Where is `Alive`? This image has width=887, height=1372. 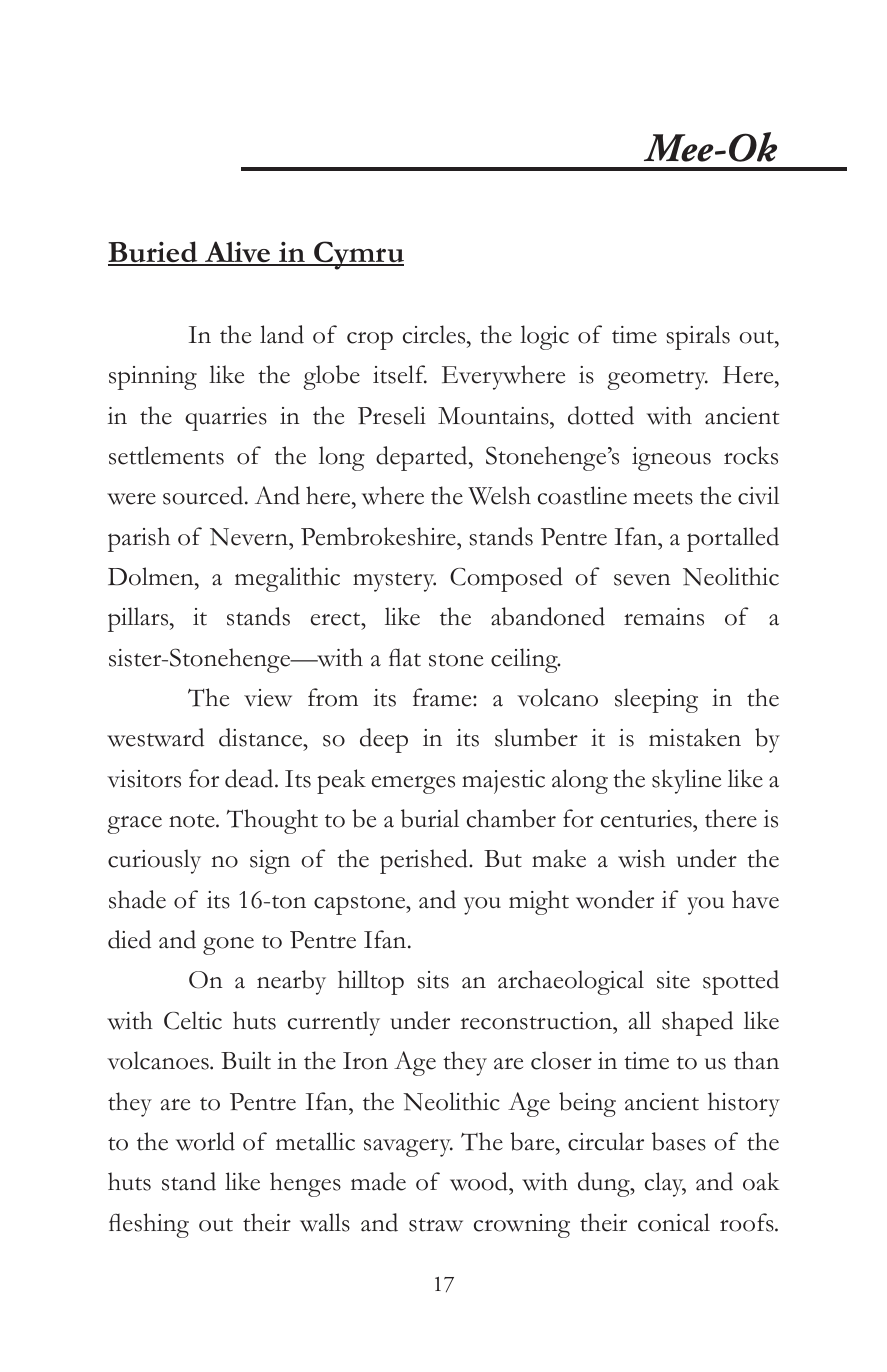
Alive is located at coordinates (238, 253).
